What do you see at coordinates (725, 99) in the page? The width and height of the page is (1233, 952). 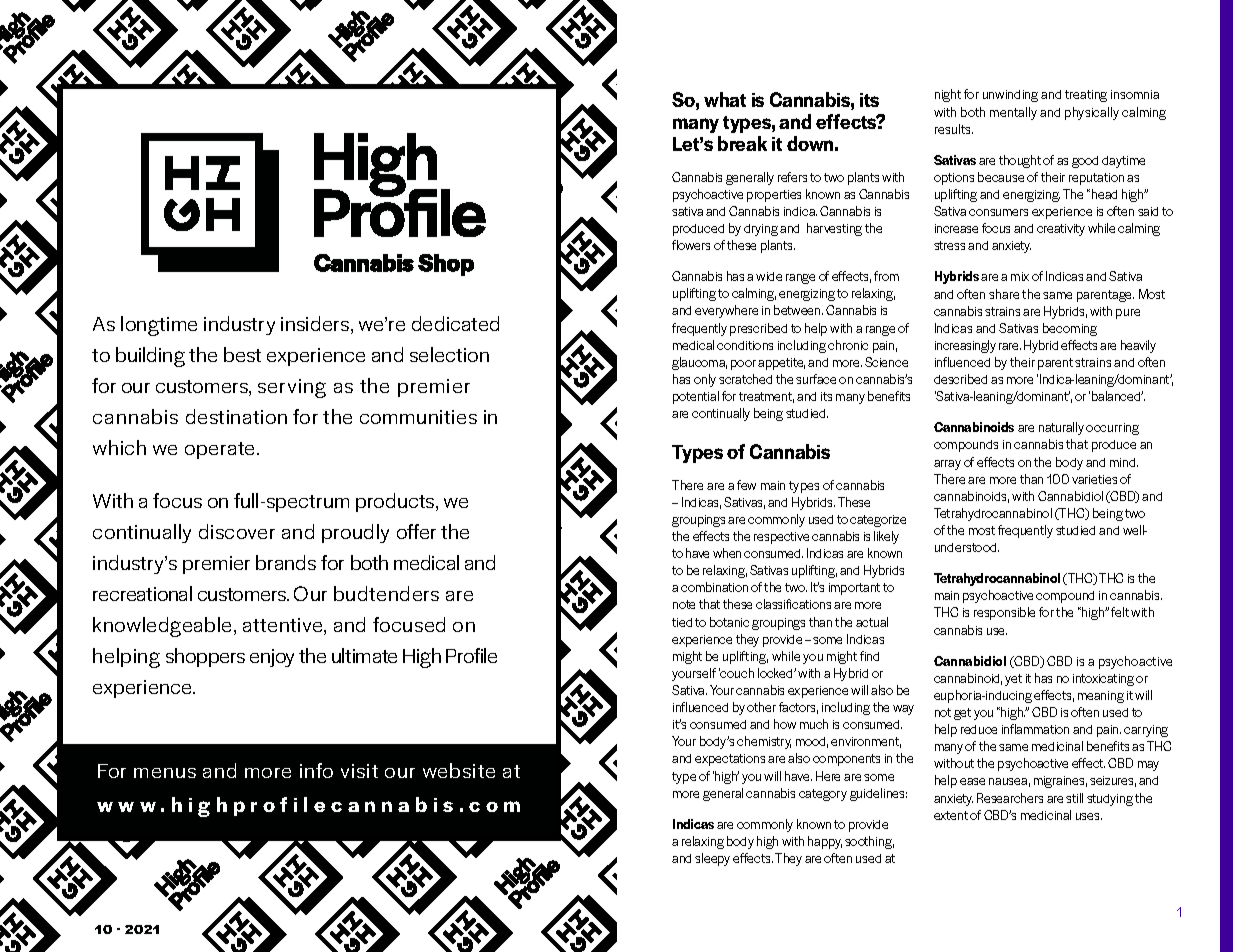 I see `what` at bounding box center [725, 99].
